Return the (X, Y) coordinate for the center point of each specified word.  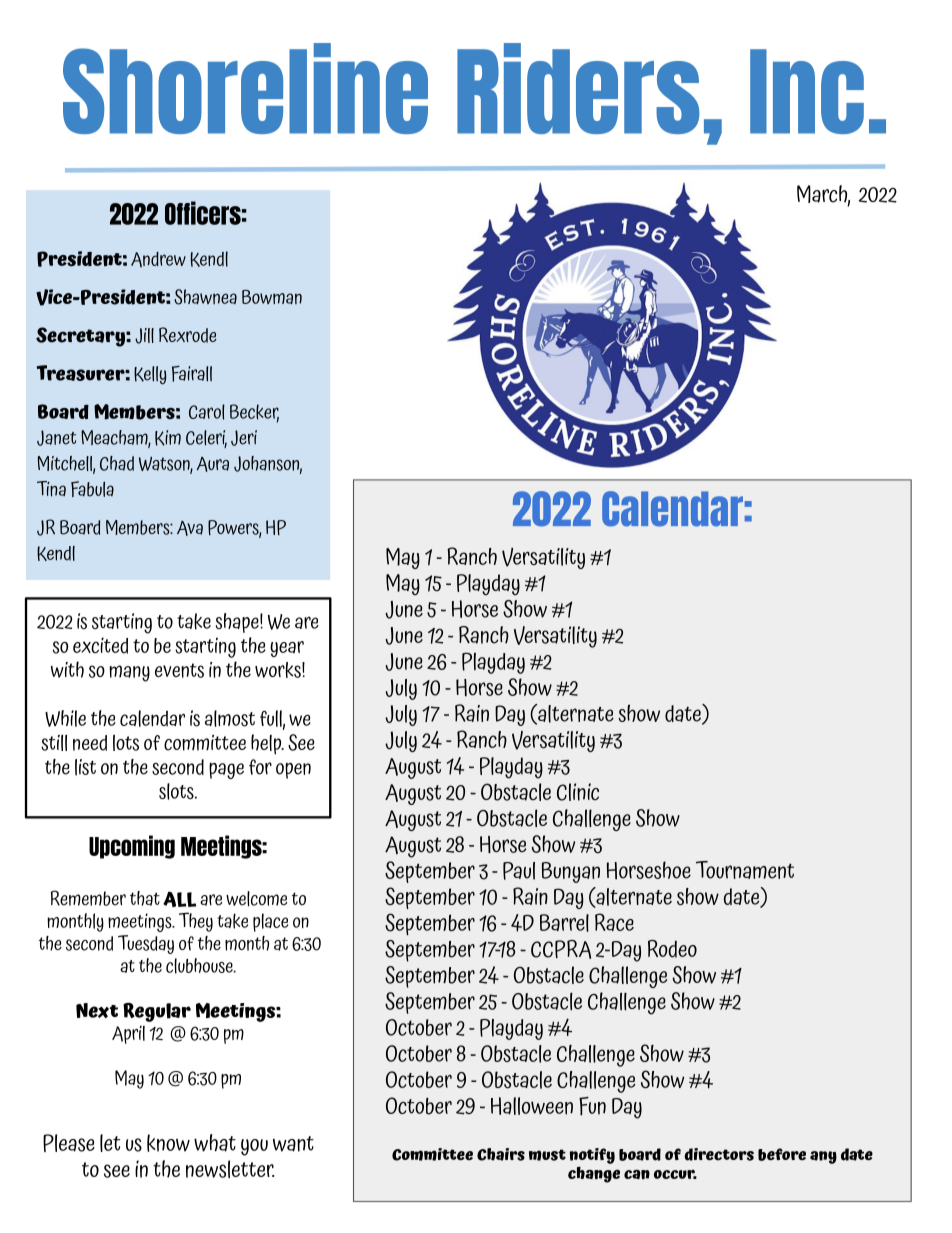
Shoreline (245, 88)
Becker (254, 413)
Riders (578, 88)
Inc (807, 91)
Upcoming (132, 847)
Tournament (745, 870)
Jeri (244, 438)
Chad (117, 463)
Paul (519, 871)
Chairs (501, 1154)
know (168, 1143)
